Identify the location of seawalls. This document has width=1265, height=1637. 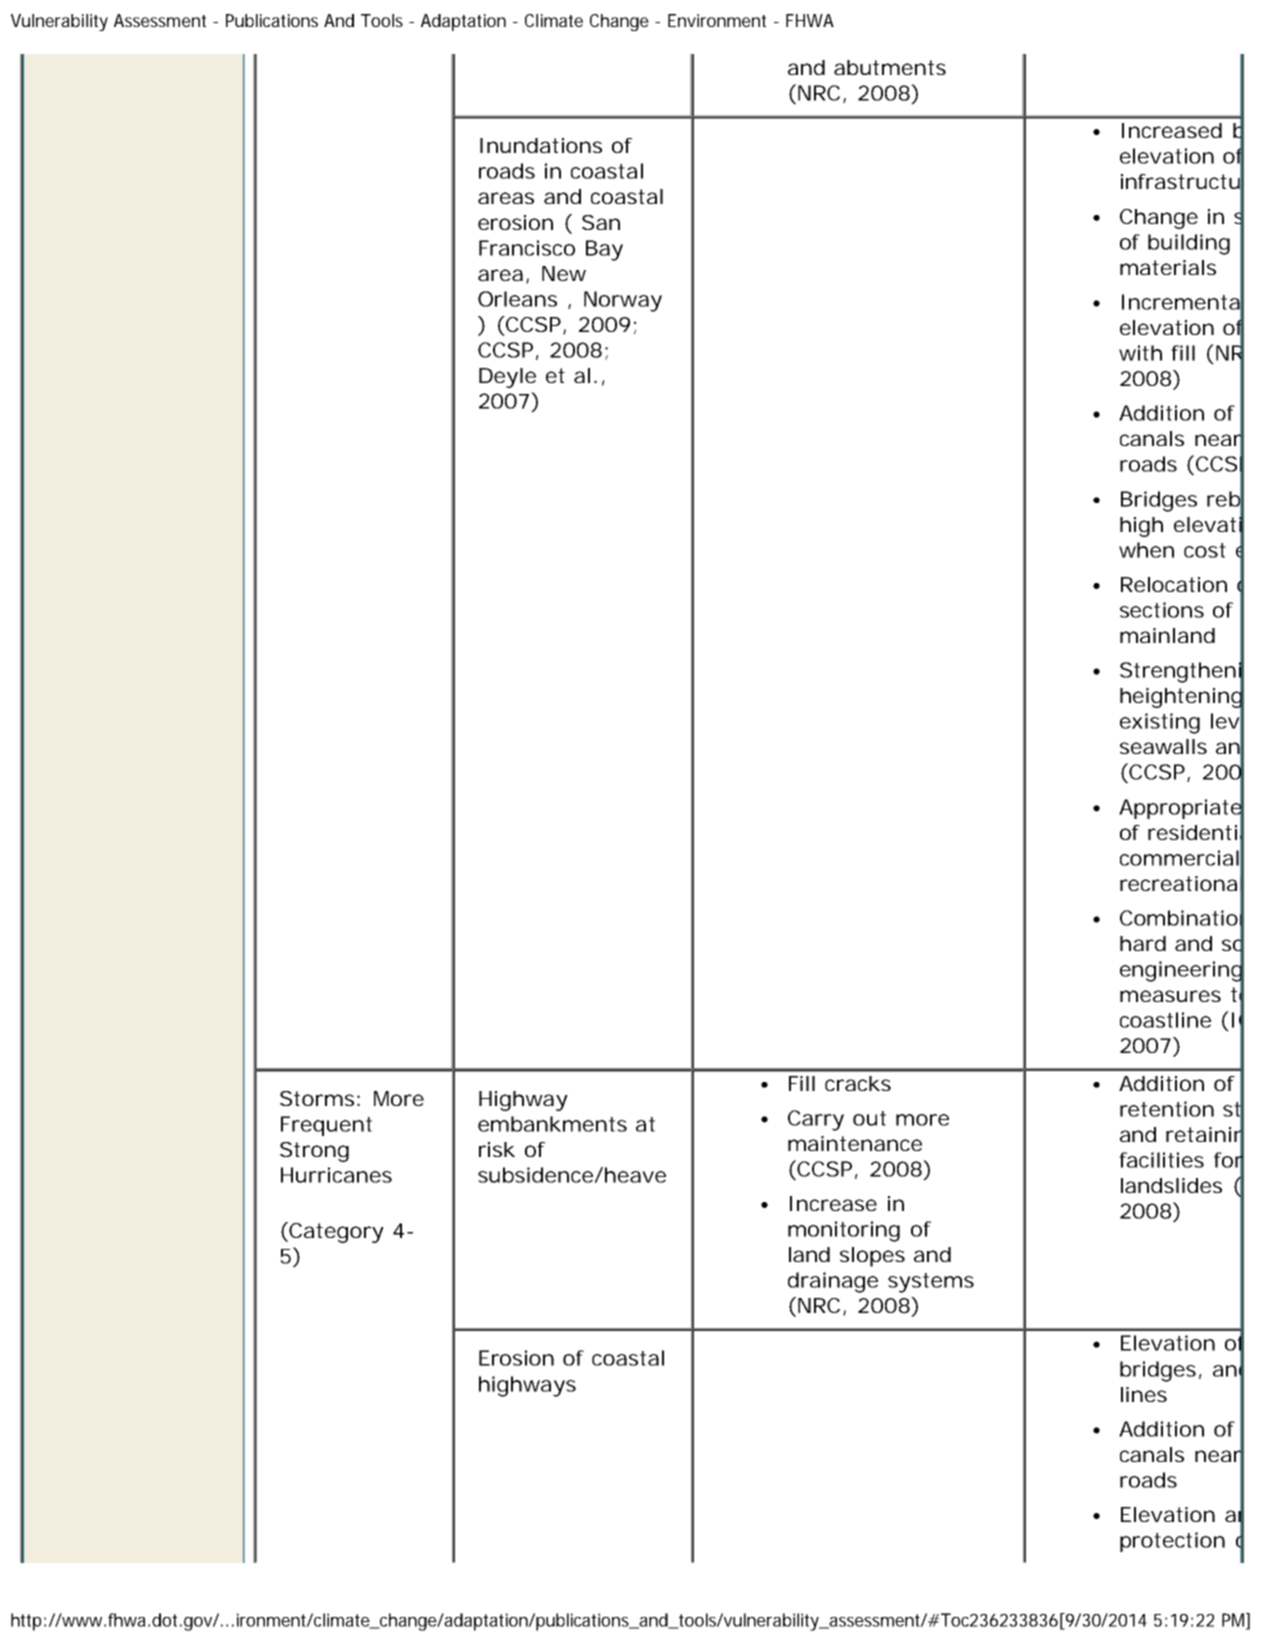
(1163, 746).
